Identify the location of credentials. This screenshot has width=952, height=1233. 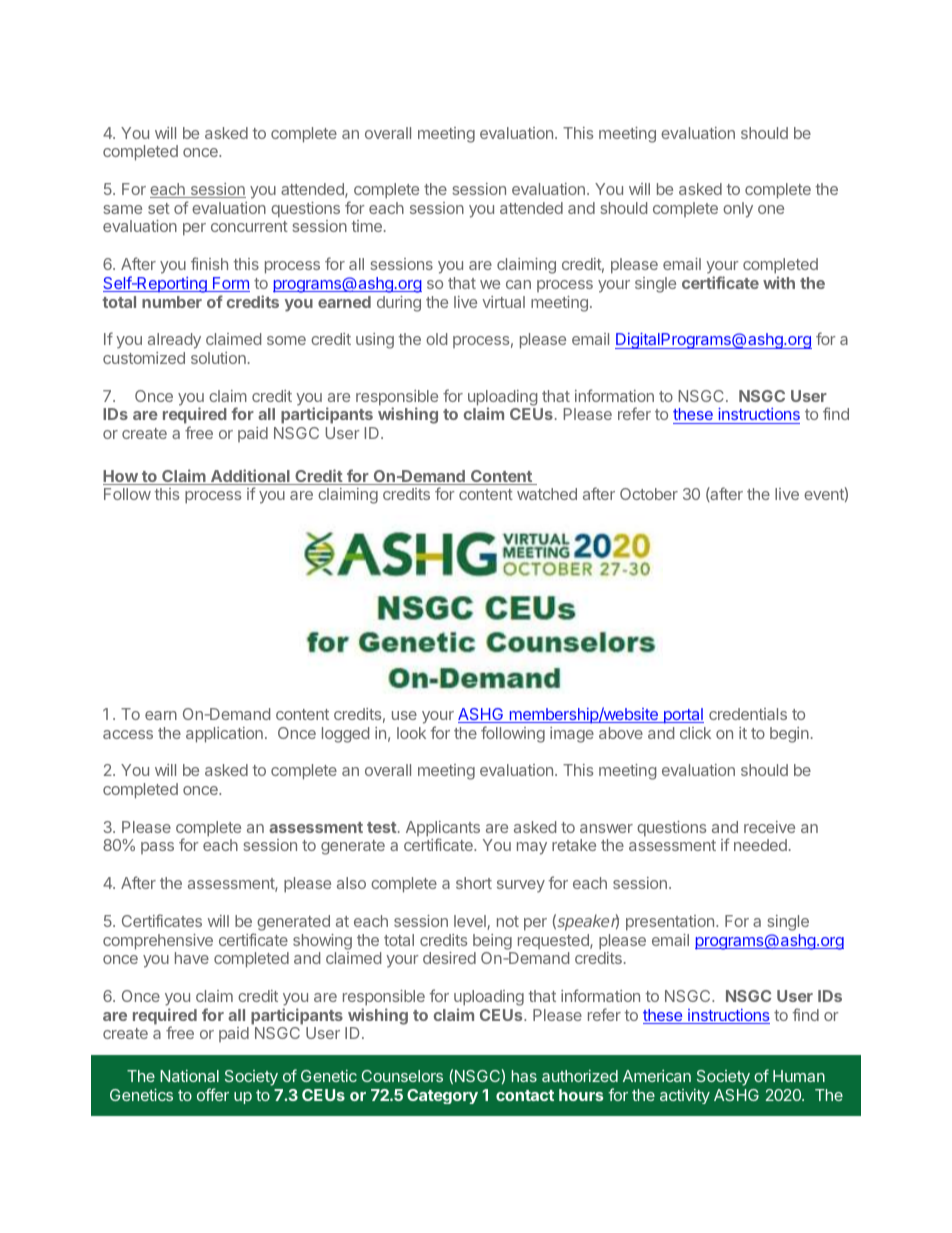
(748, 714).
